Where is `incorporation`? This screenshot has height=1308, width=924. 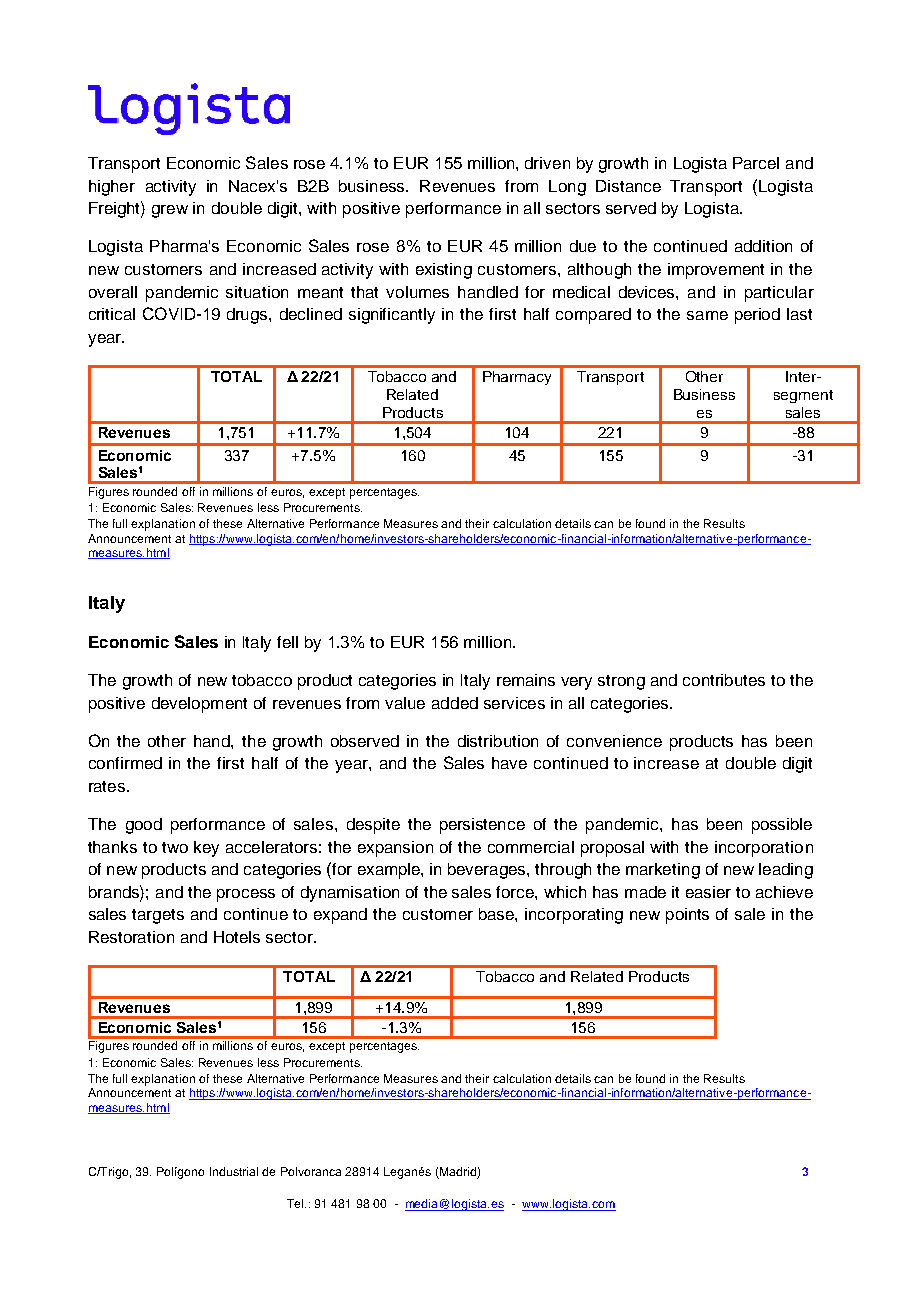
incorporation is located at coordinates (764, 849).
